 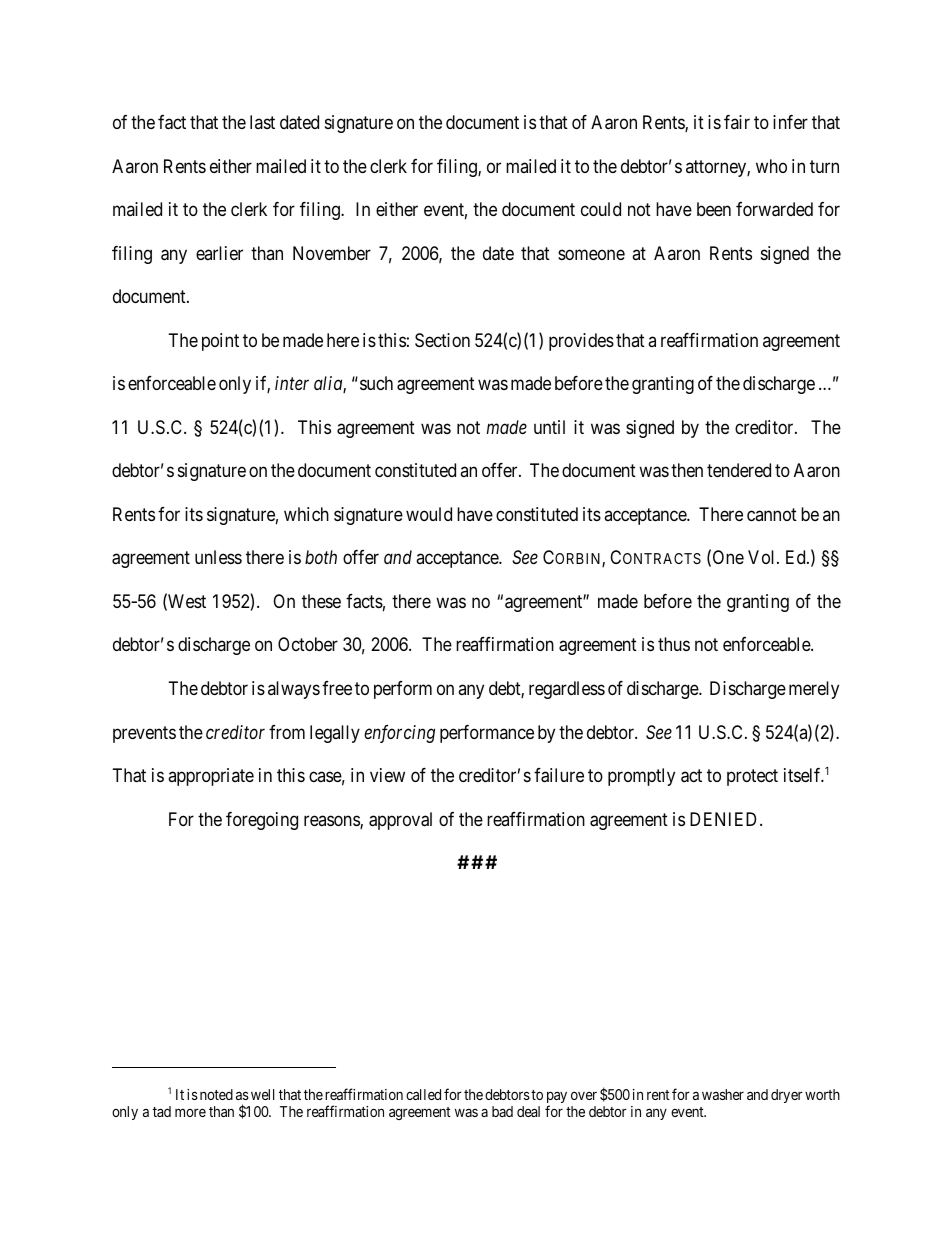 What do you see at coordinates (262, 1094) in the page?
I see `well` at bounding box center [262, 1094].
